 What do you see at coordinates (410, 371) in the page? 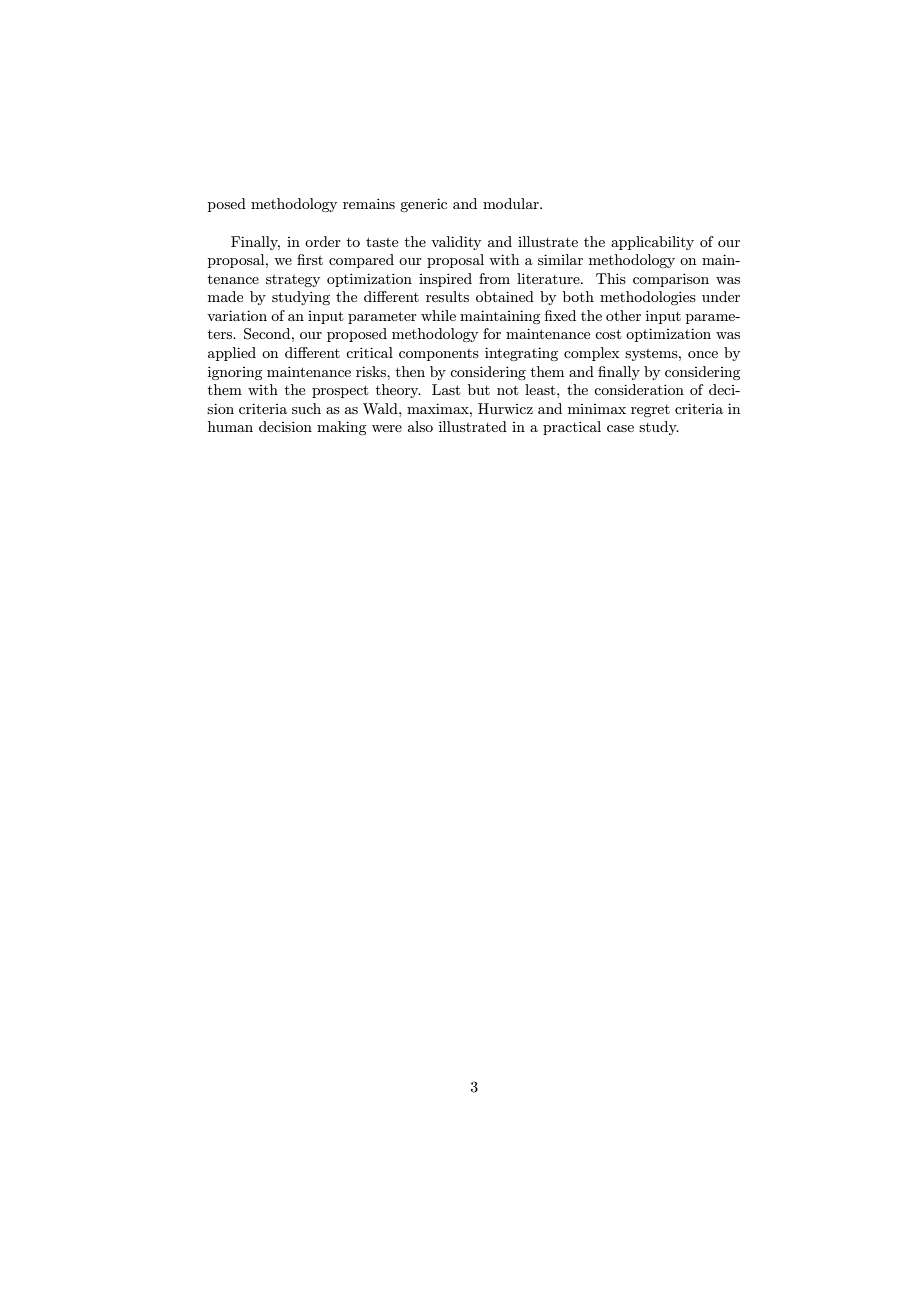
I see `then` at bounding box center [410, 371].
